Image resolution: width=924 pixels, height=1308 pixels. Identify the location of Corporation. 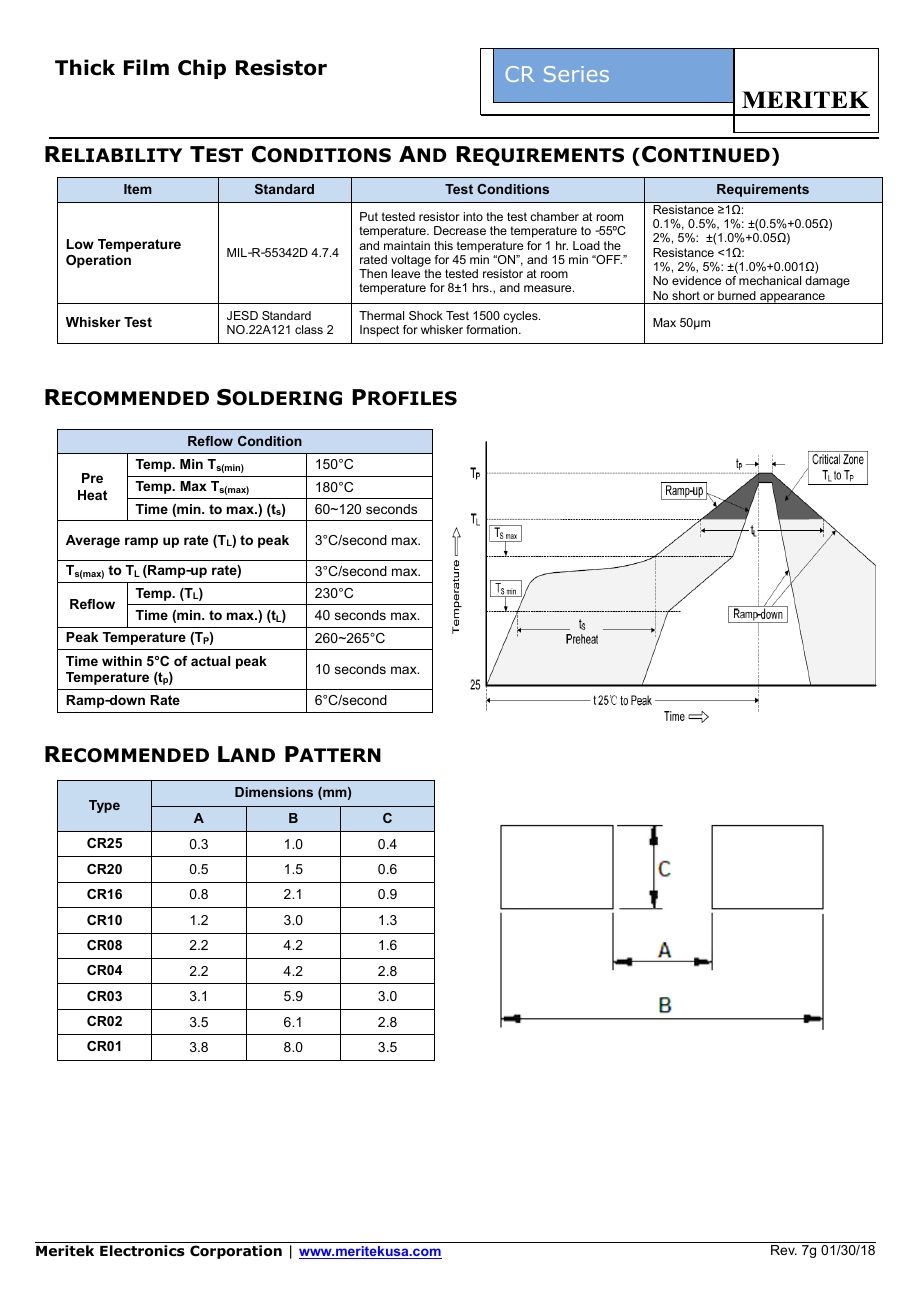
(236, 1252).
